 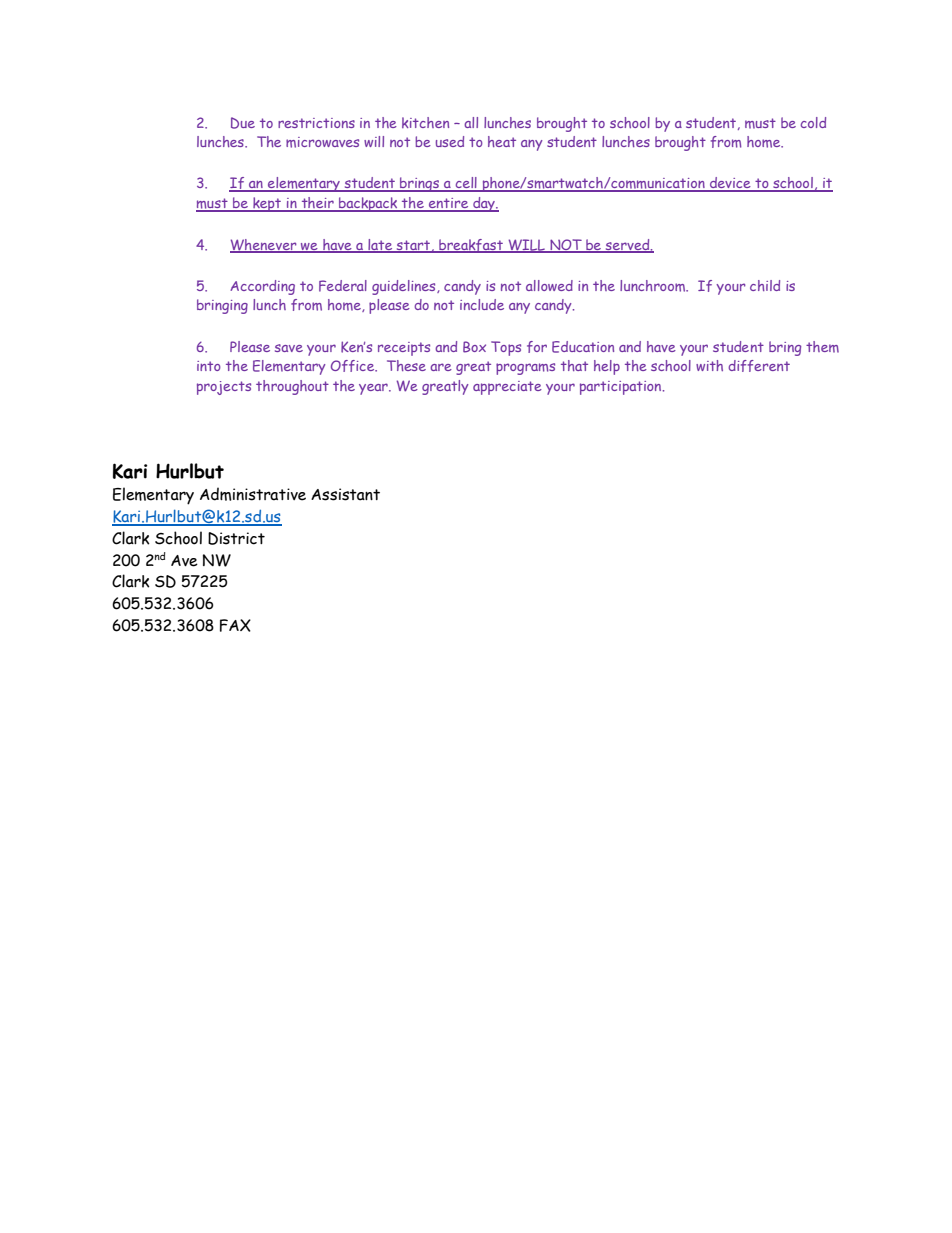 What do you see at coordinates (813, 122) in the screenshot?
I see `cold` at bounding box center [813, 122].
